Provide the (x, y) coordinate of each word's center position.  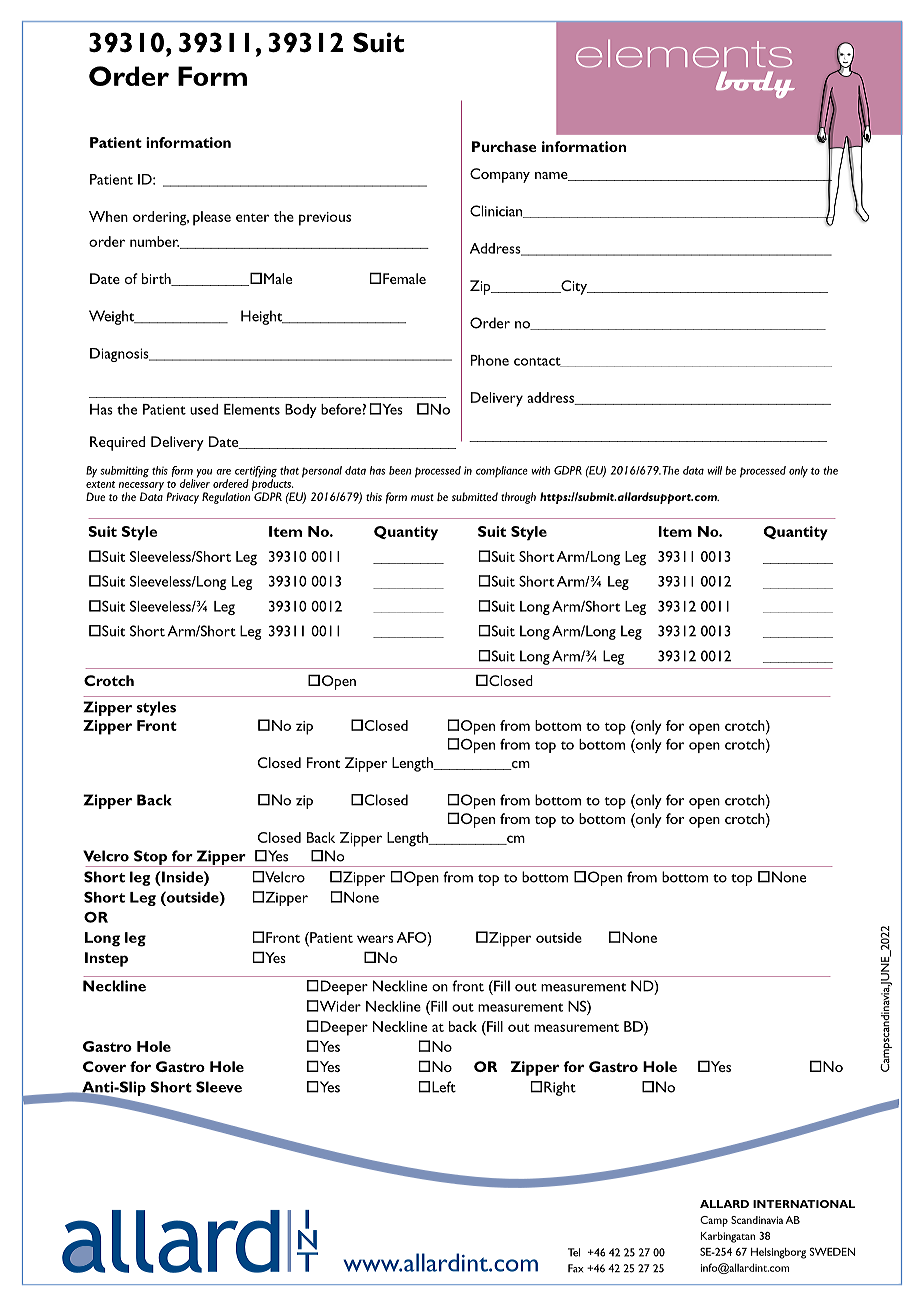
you (204, 473)
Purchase (504, 146)
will (714, 470)
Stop (150, 858)
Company (500, 175)
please (212, 218)
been (400, 470)
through (518, 498)
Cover (104, 1066)
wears (375, 939)
